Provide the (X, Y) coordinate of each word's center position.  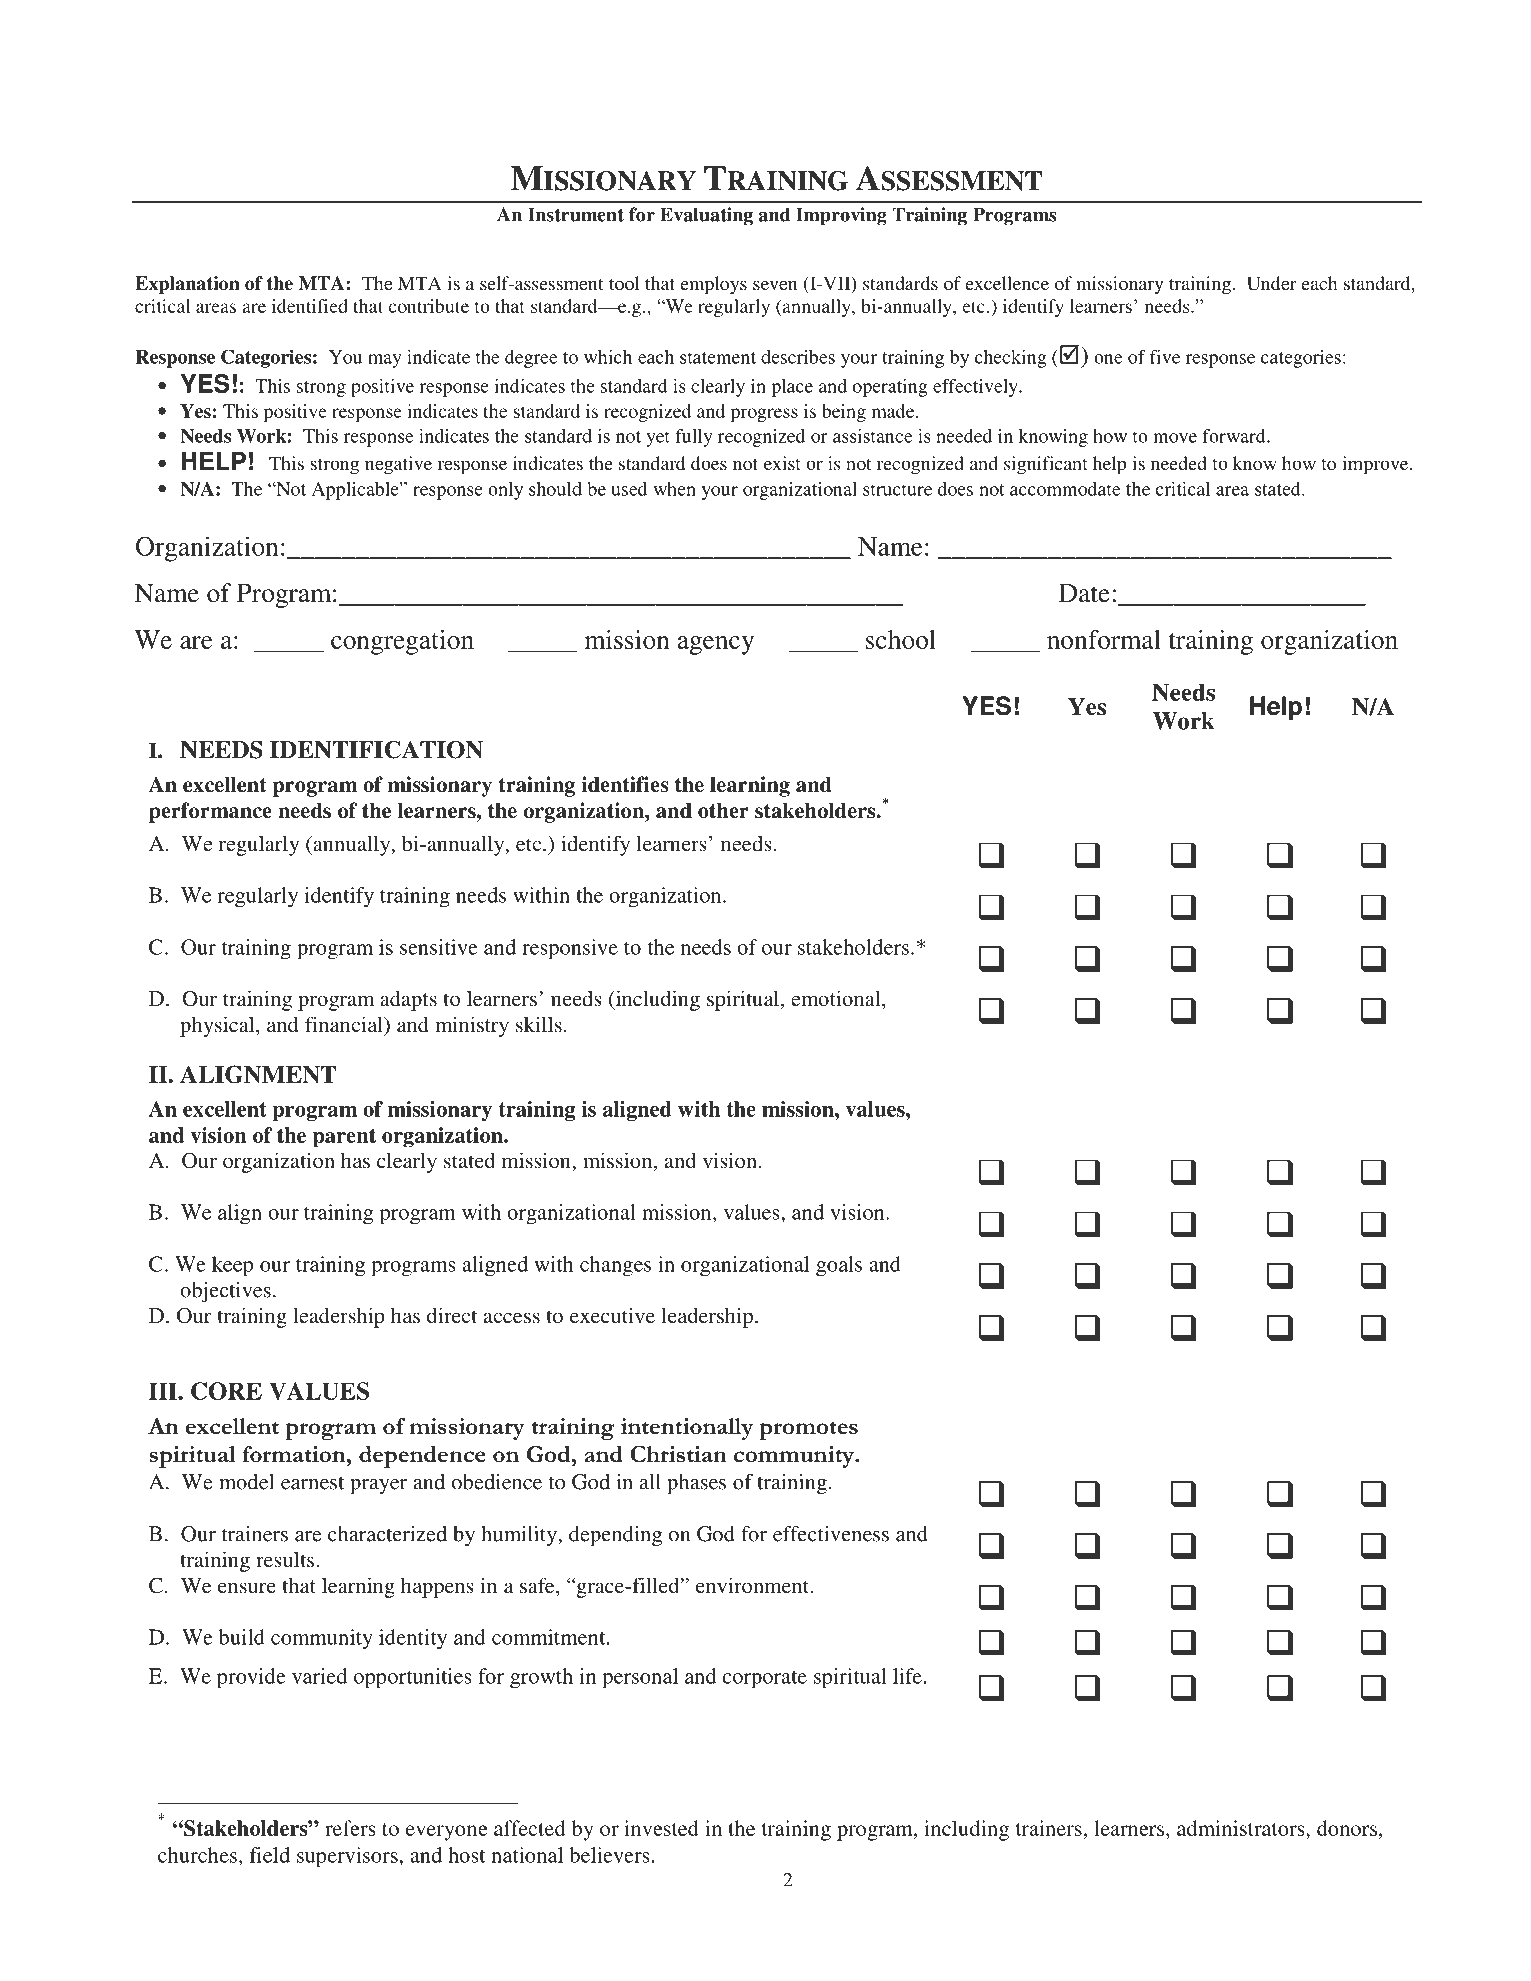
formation (295, 1454)
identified (310, 306)
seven (775, 285)
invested (661, 1828)
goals (839, 1266)
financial (345, 1024)
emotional (837, 998)
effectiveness (831, 1534)
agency (716, 645)
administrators (1242, 1828)
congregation (402, 642)
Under (1272, 283)
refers (350, 1828)
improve (1376, 465)
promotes (808, 1430)
